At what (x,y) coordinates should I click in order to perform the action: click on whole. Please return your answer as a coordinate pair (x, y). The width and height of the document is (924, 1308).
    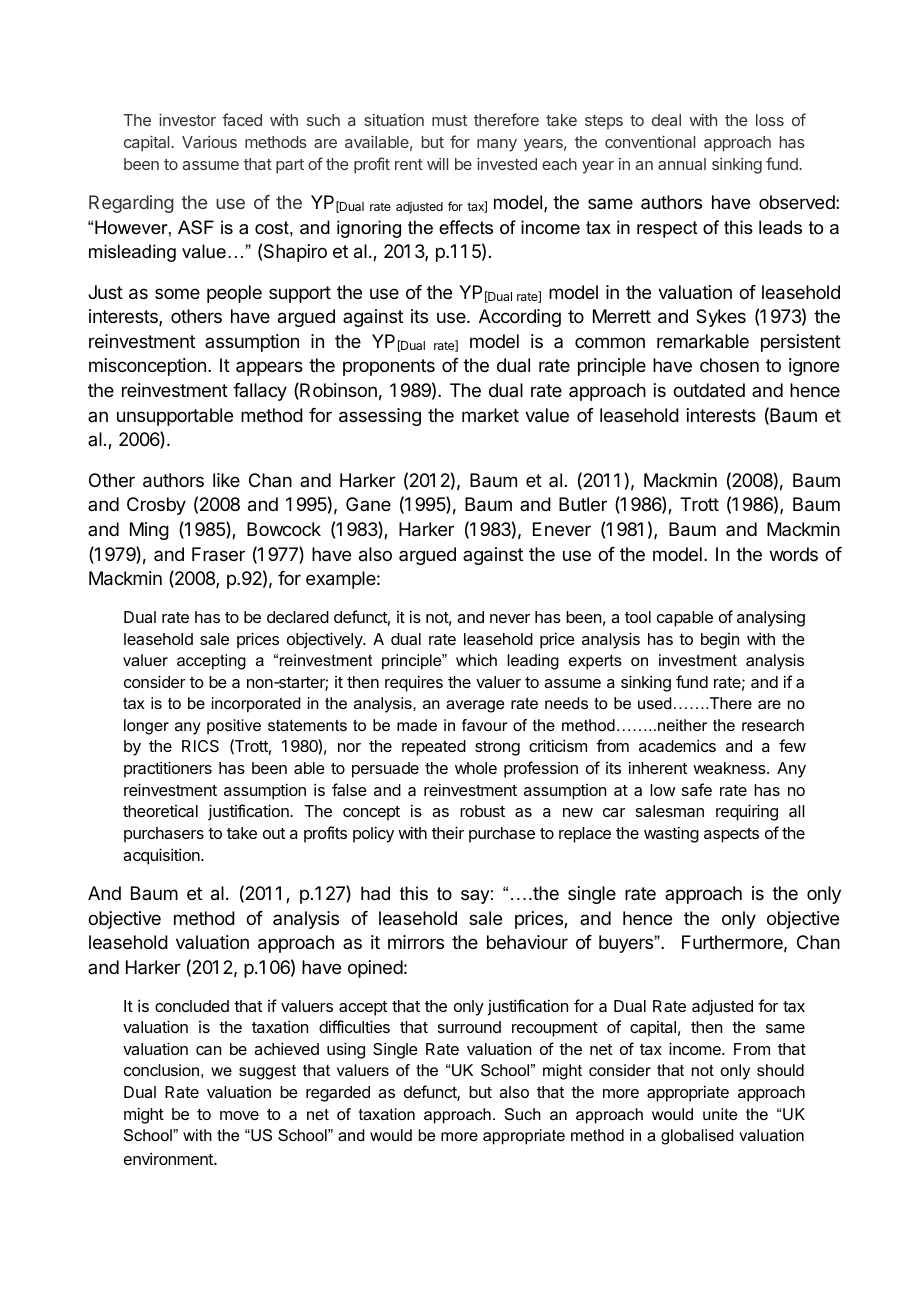
    Looking at the image, I should click on (476, 768).
